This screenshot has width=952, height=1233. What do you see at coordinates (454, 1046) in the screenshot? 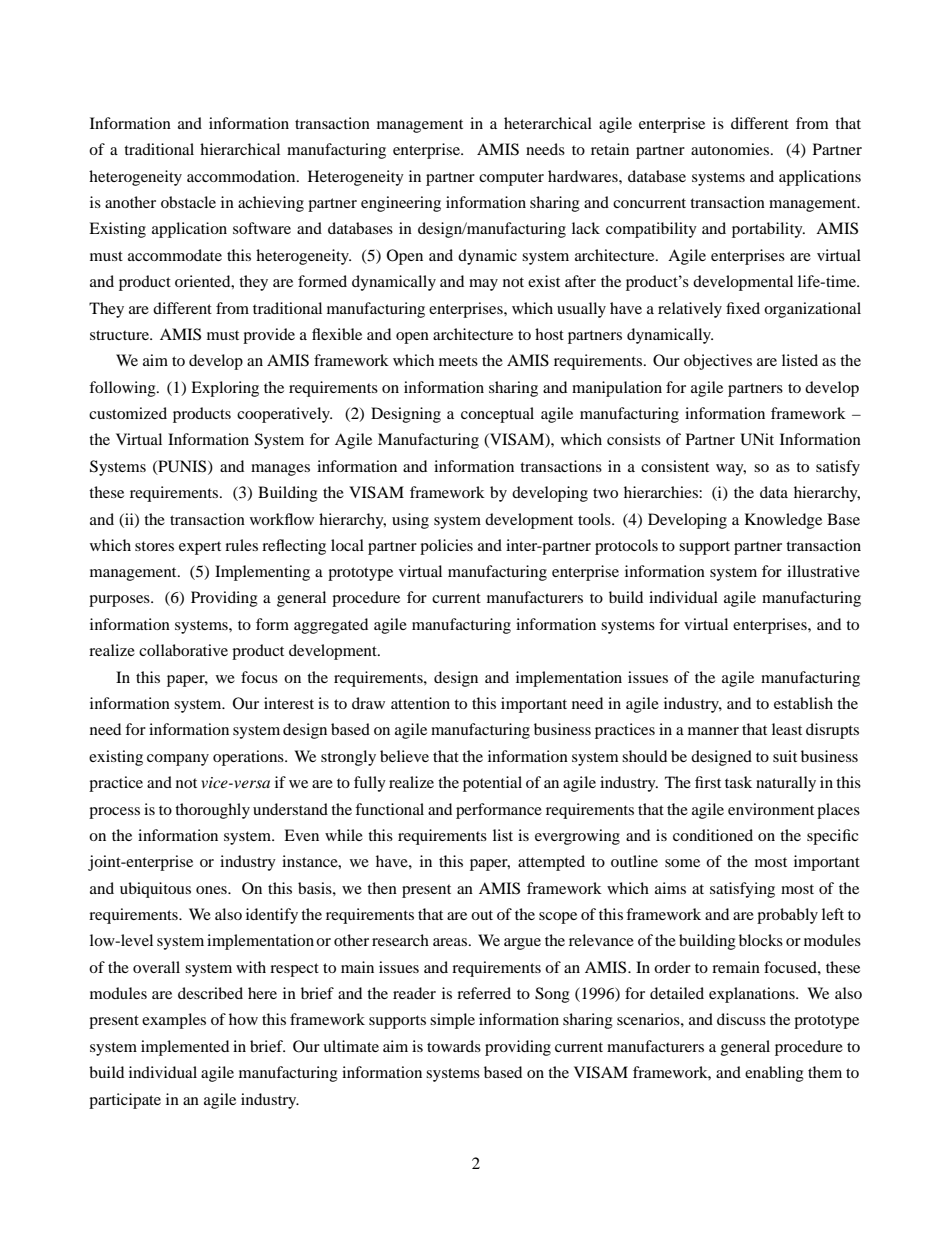
I see `towards` at bounding box center [454, 1046].
